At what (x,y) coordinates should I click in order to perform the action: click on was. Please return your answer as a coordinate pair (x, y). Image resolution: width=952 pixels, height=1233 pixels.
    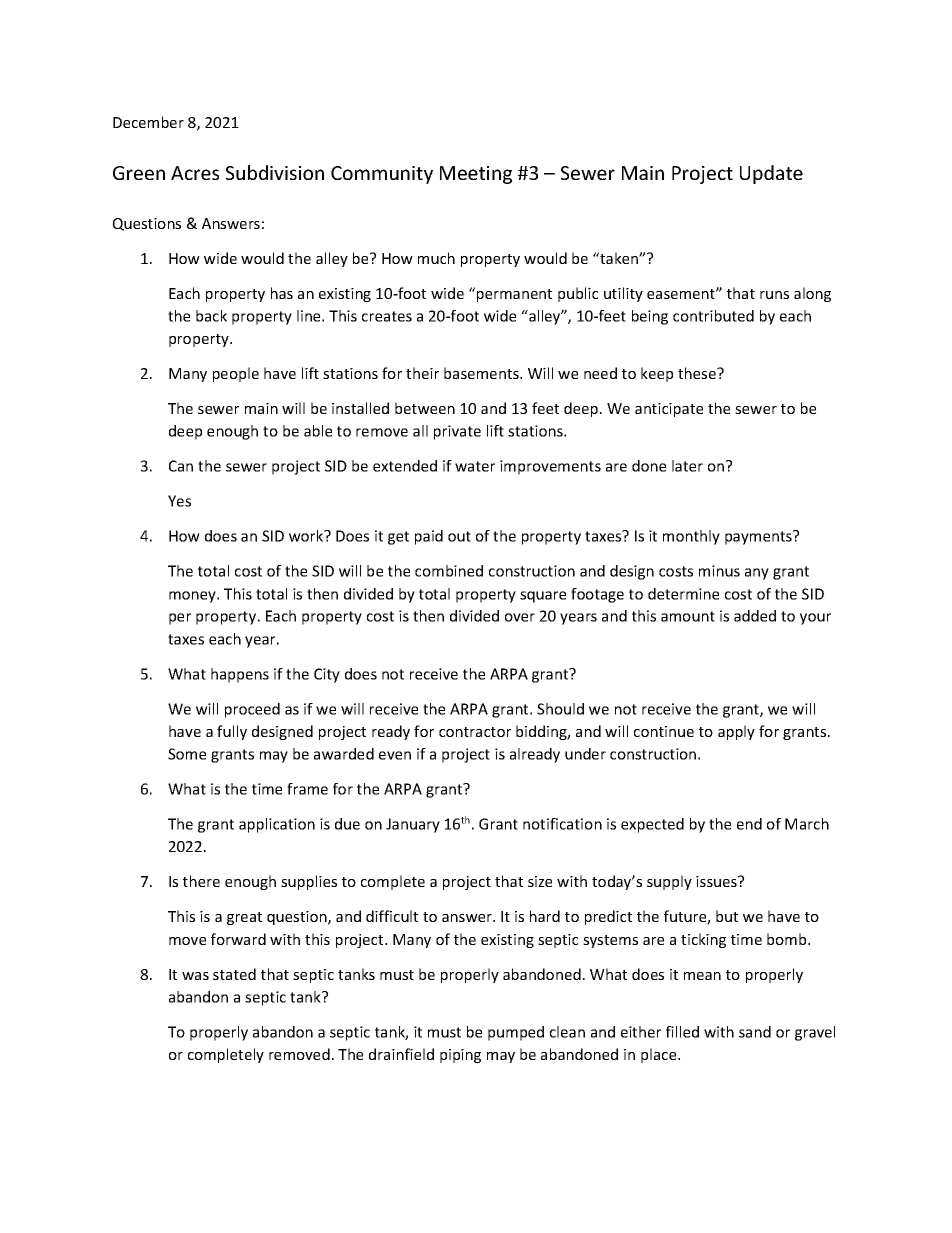
    Looking at the image, I should click on (195, 976).
